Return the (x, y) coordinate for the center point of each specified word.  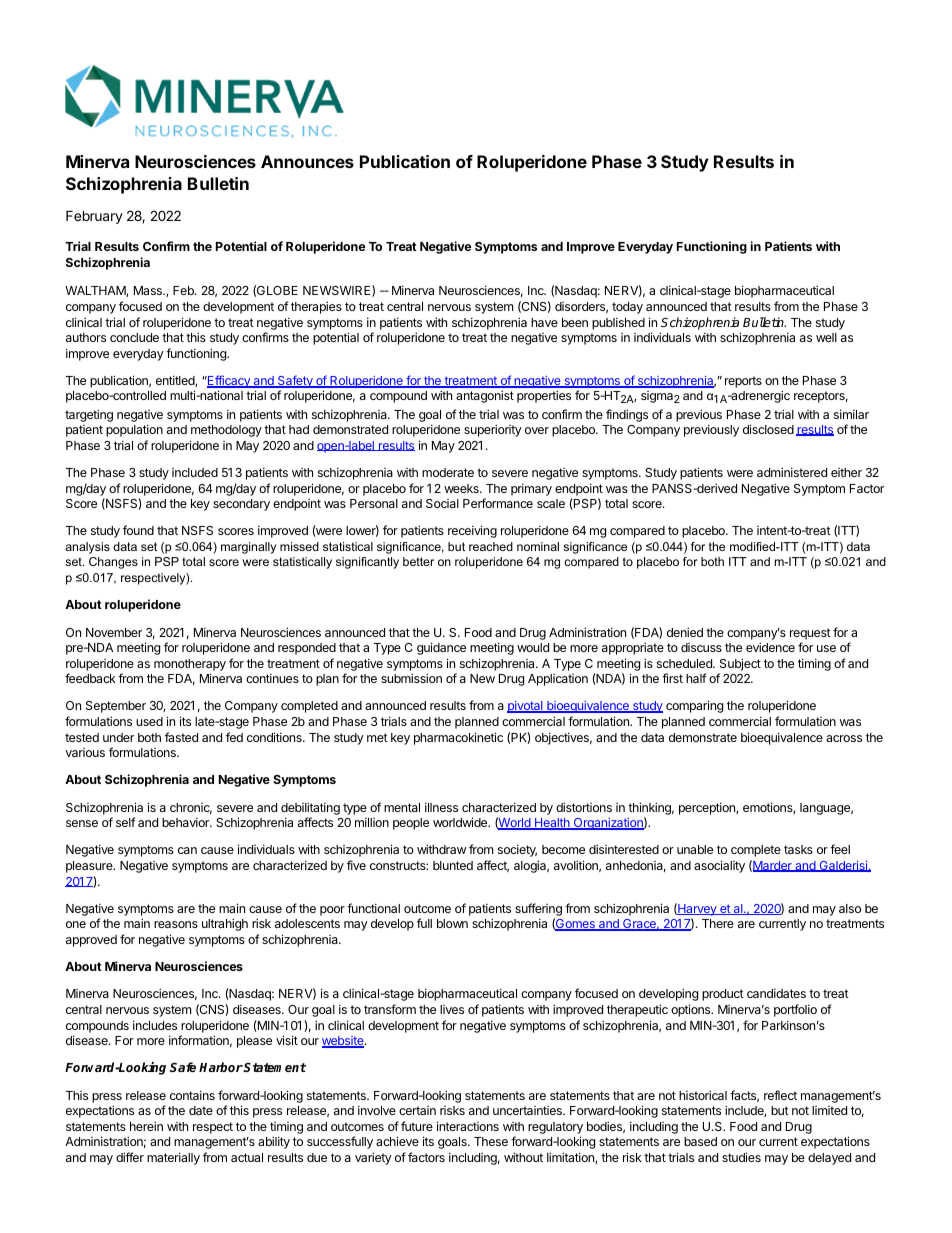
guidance (441, 648)
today (627, 308)
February (94, 217)
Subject (740, 664)
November (114, 632)
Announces (307, 161)
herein (146, 1126)
